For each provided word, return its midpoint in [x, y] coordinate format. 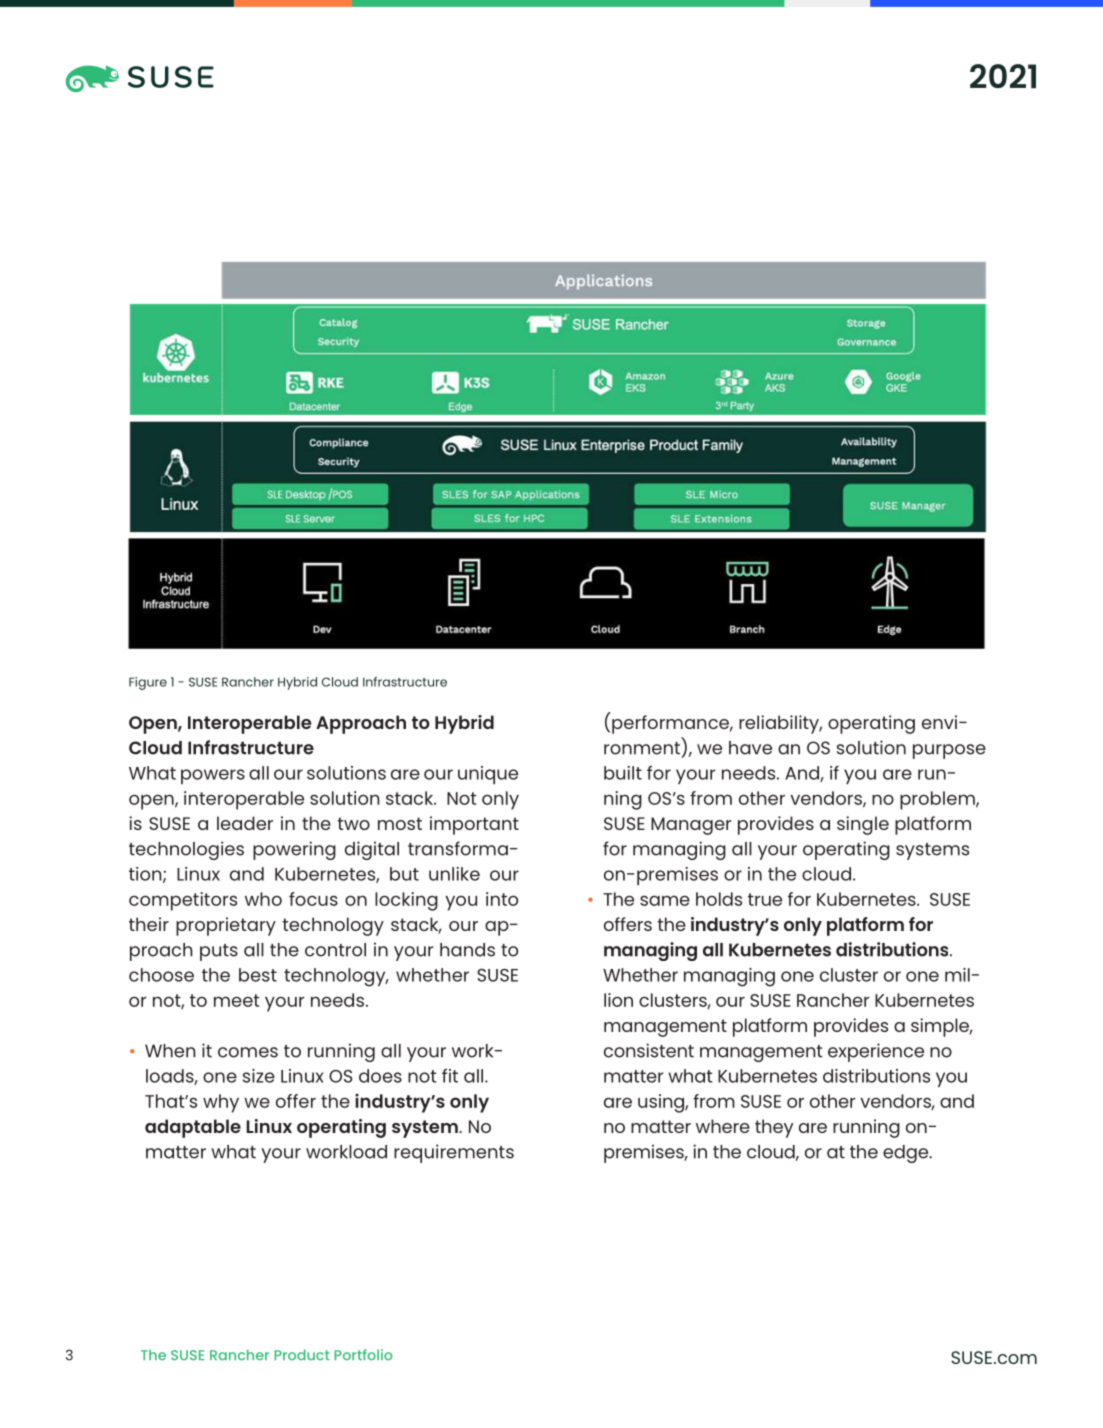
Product [302, 1354]
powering [294, 850]
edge [907, 1154]
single [863, 825]
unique [488, 775]
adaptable [193, 1128]
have [750, 748]
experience [876, 1052]
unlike [454, 874]
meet [236, 1000]
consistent [649, 1050]
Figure [148, 683]
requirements [454, 1153]
